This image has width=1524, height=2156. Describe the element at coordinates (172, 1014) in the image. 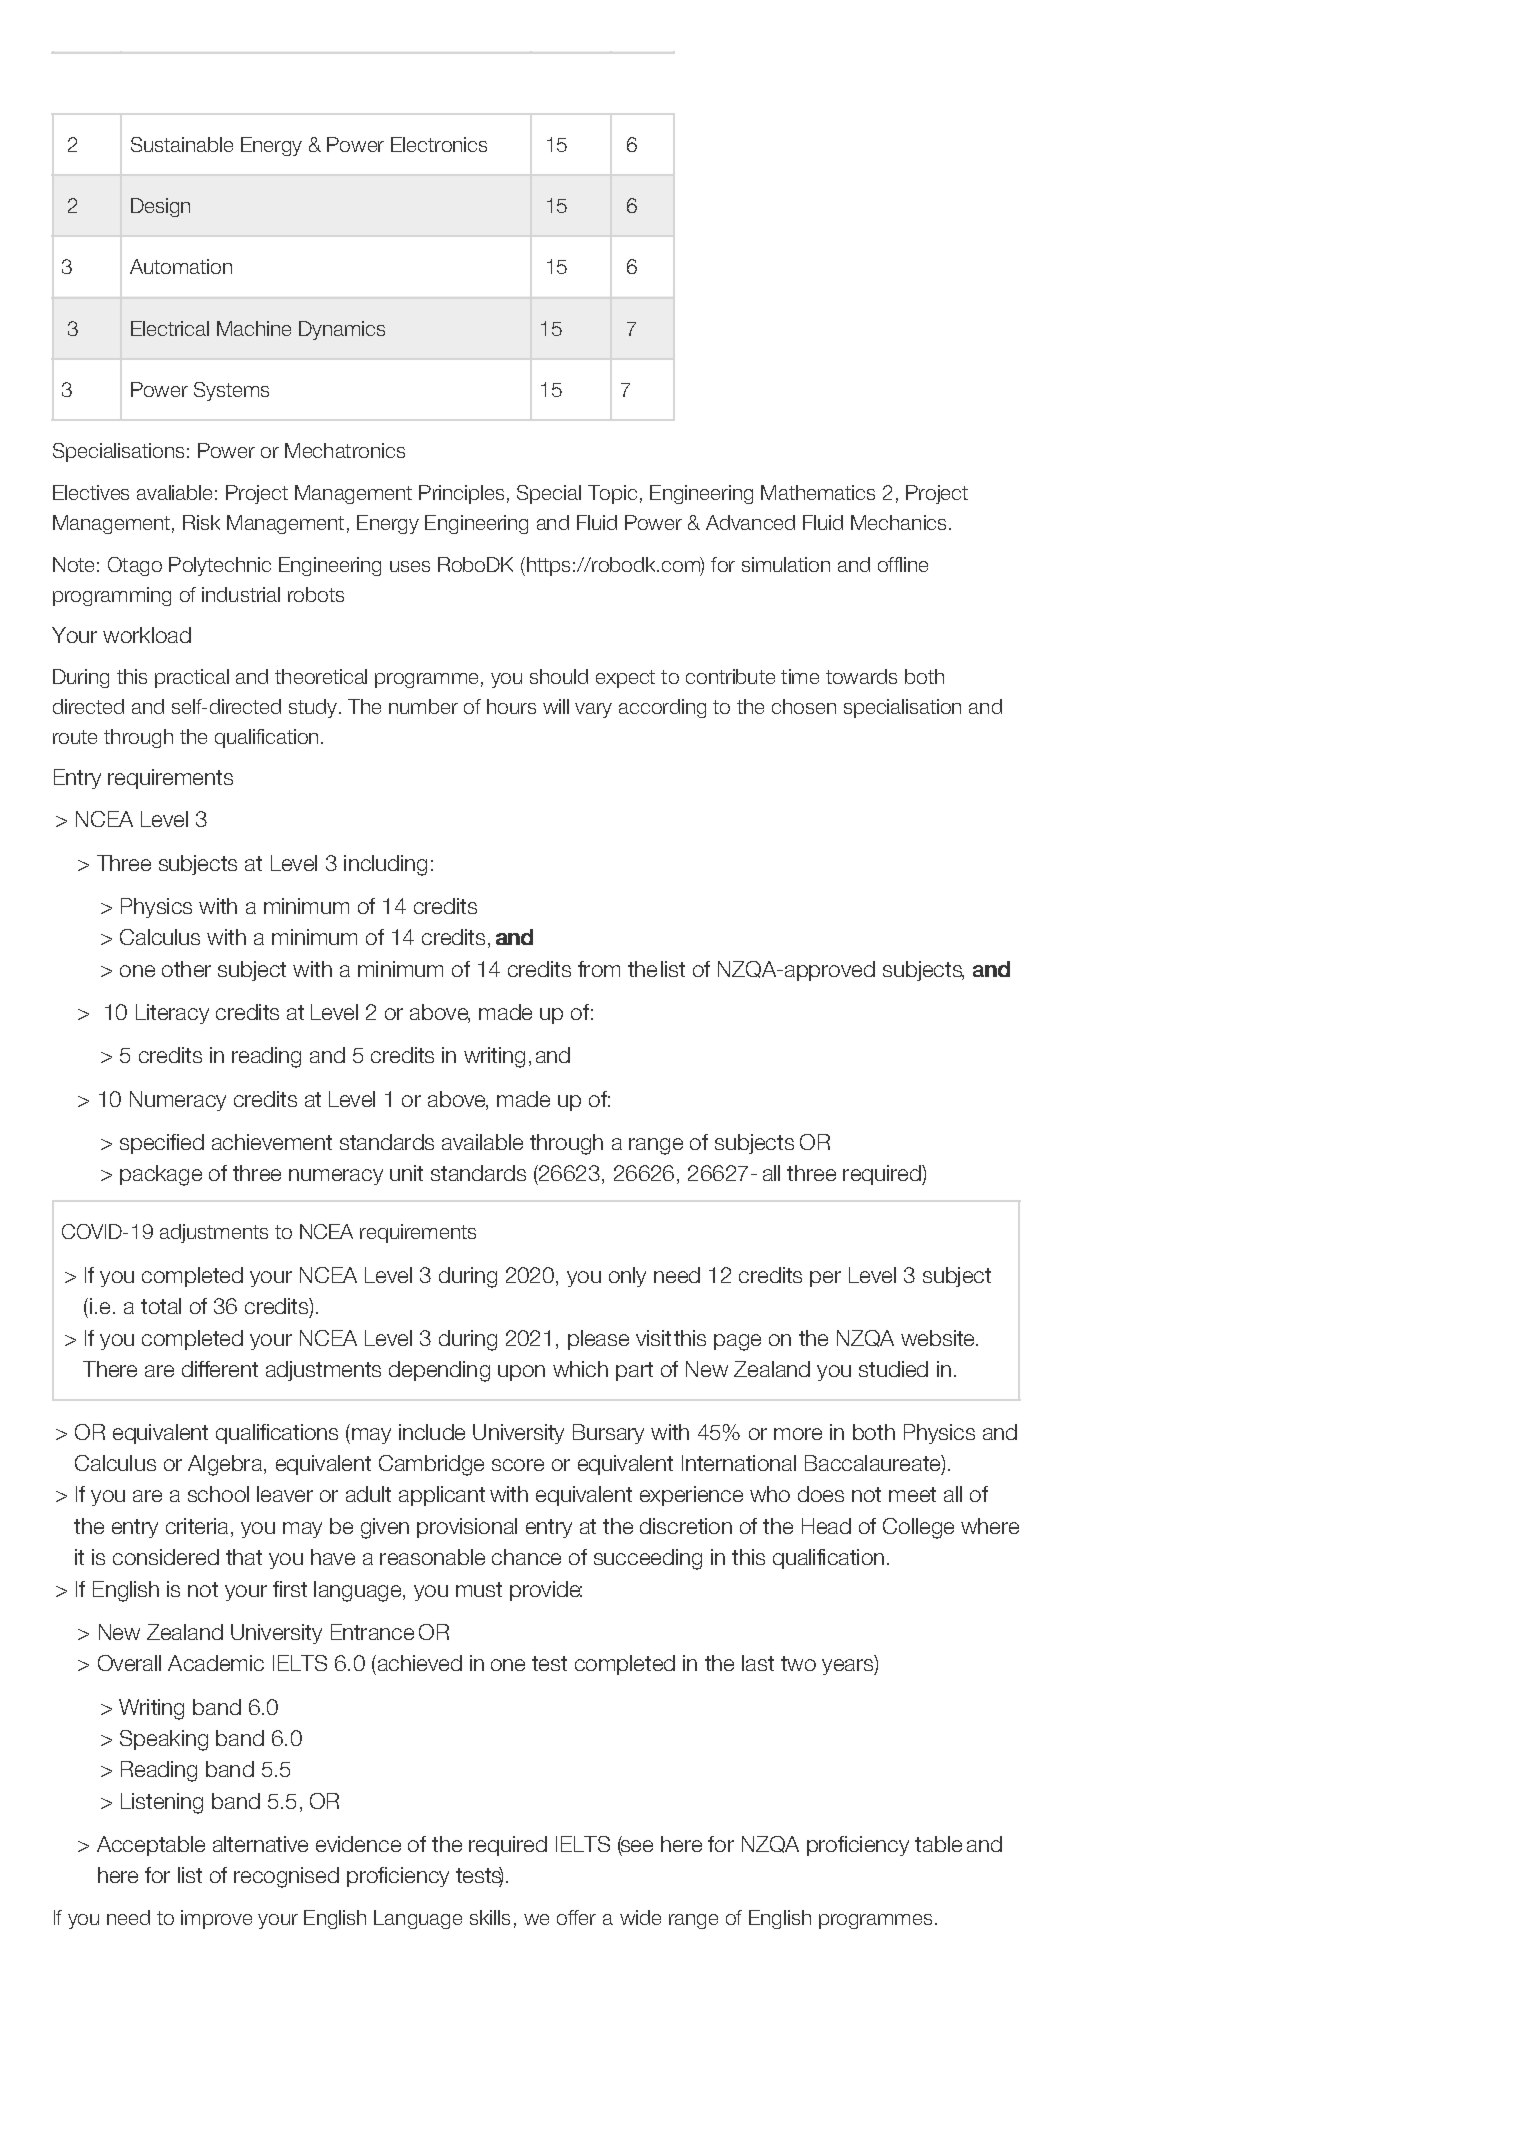

I see `Literacy` at that location.
